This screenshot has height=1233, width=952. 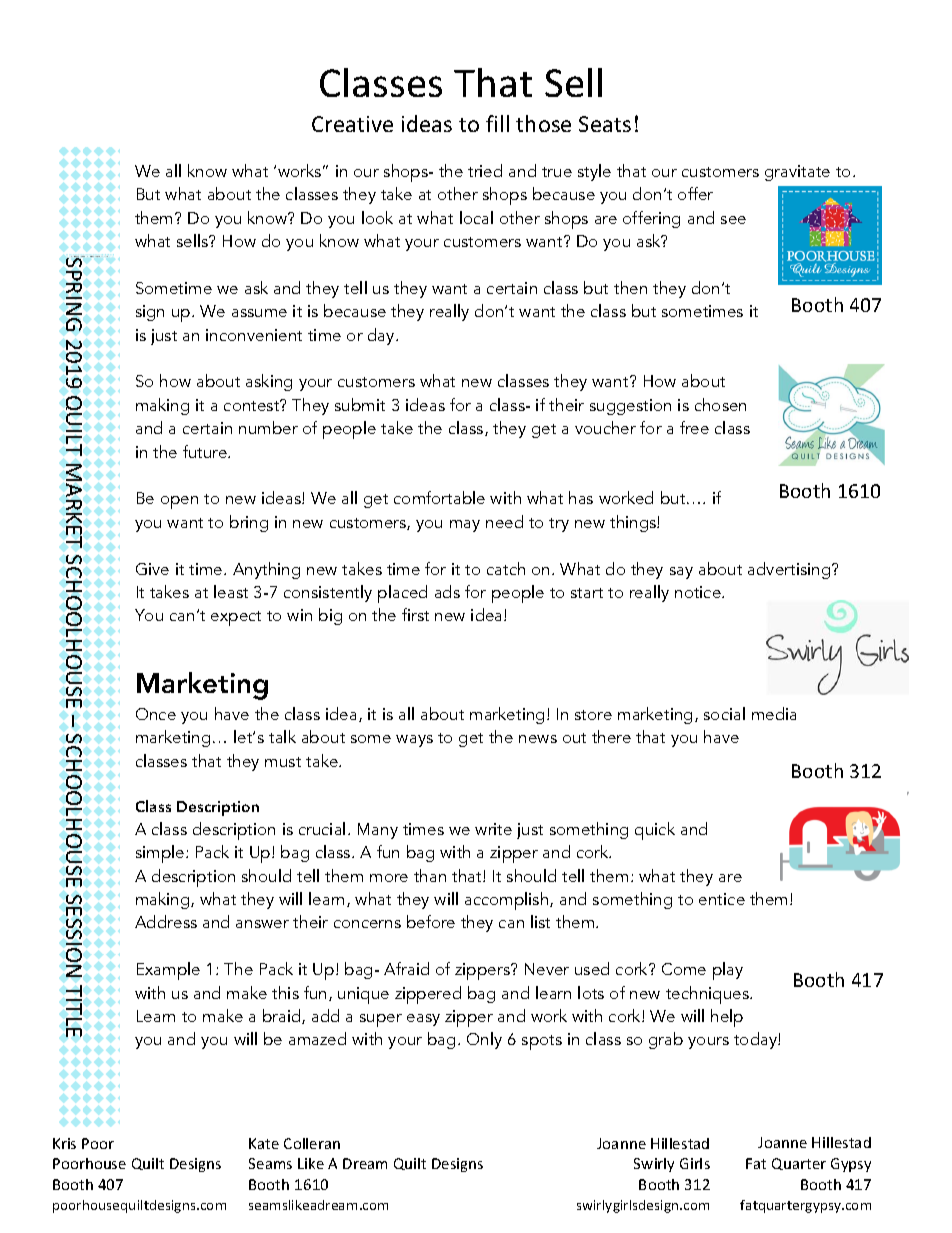 What do you see at coordinates (179, 502) in the screenshot?
I see `open` at bounding box center [179, 502].
